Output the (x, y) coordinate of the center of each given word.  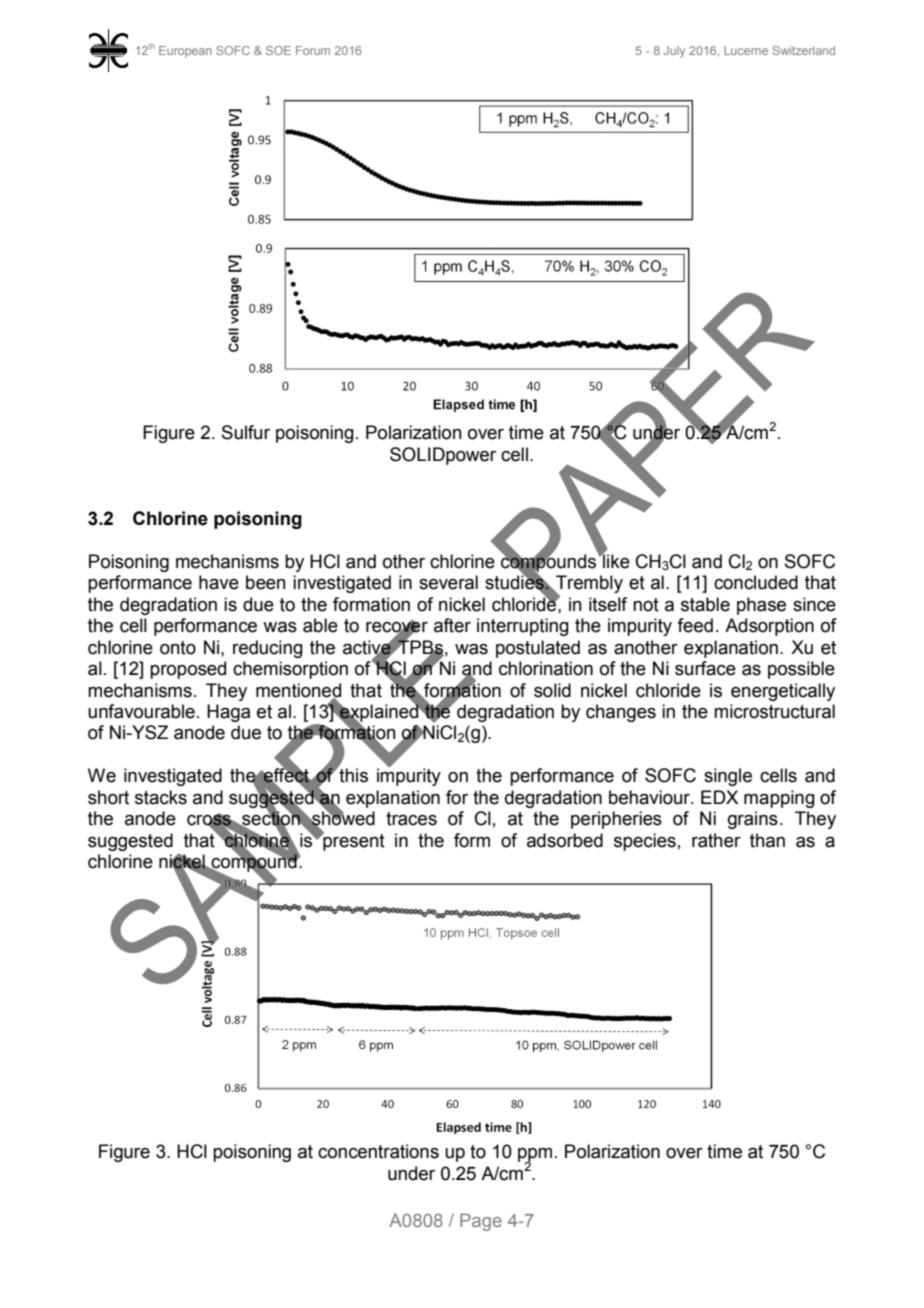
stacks (161, 797)
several (448, 582)
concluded (756, 582)
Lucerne (746, 50)
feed (695, 625)
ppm (535, 1156)
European (185, 51)
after (452, 625)
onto (178, 648)
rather (716, 840)
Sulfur (246, 432)
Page (481, 1222)
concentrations (378, 1151)
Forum (313, 50)
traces (411, 819)
